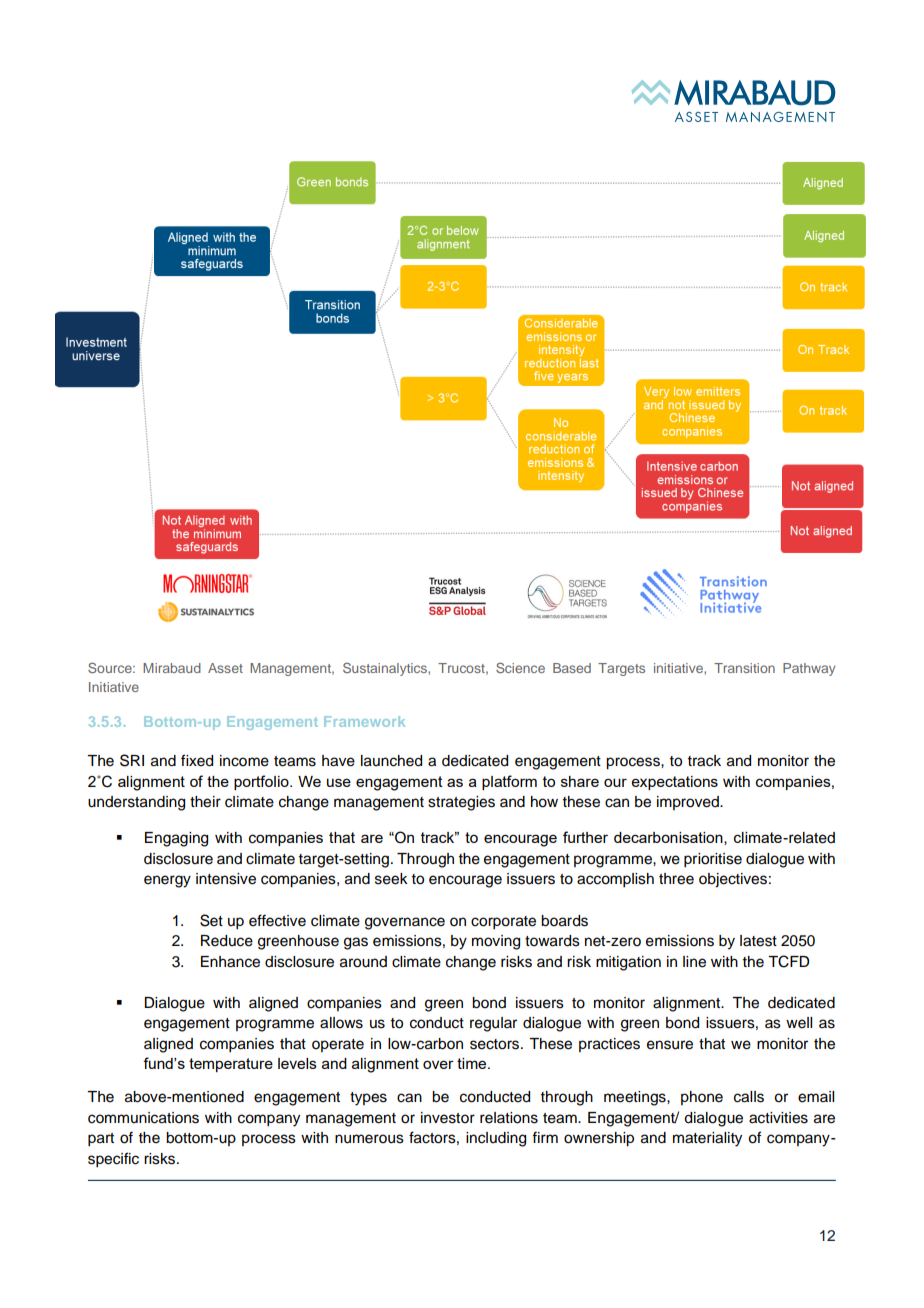 This screenshot has width=924, height=1308. I want to click on regular, so click(493, 1024).
